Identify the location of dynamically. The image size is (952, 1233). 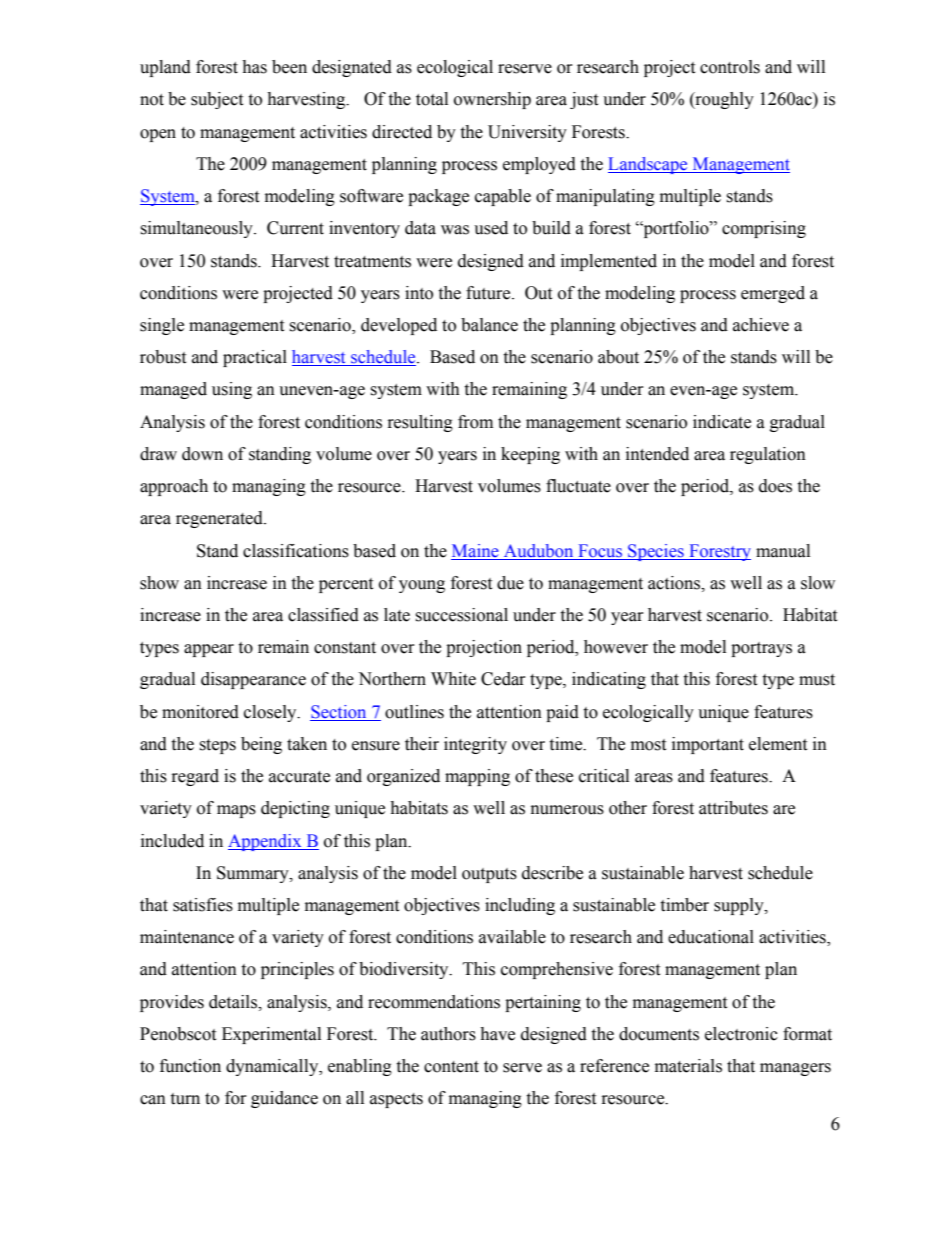
(273, 1067).
